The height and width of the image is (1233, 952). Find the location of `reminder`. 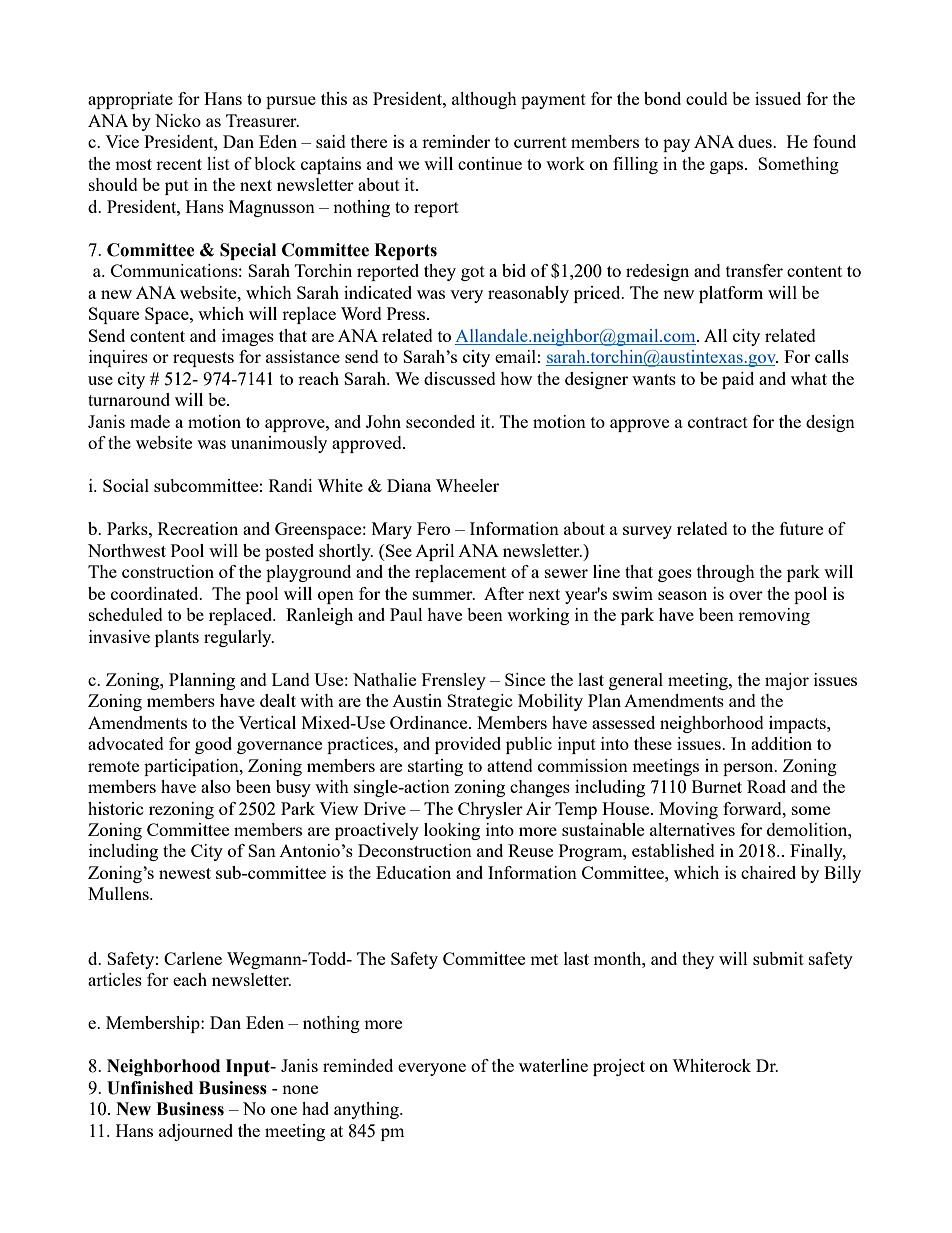

reminder is located at coordinates (456, 141).
